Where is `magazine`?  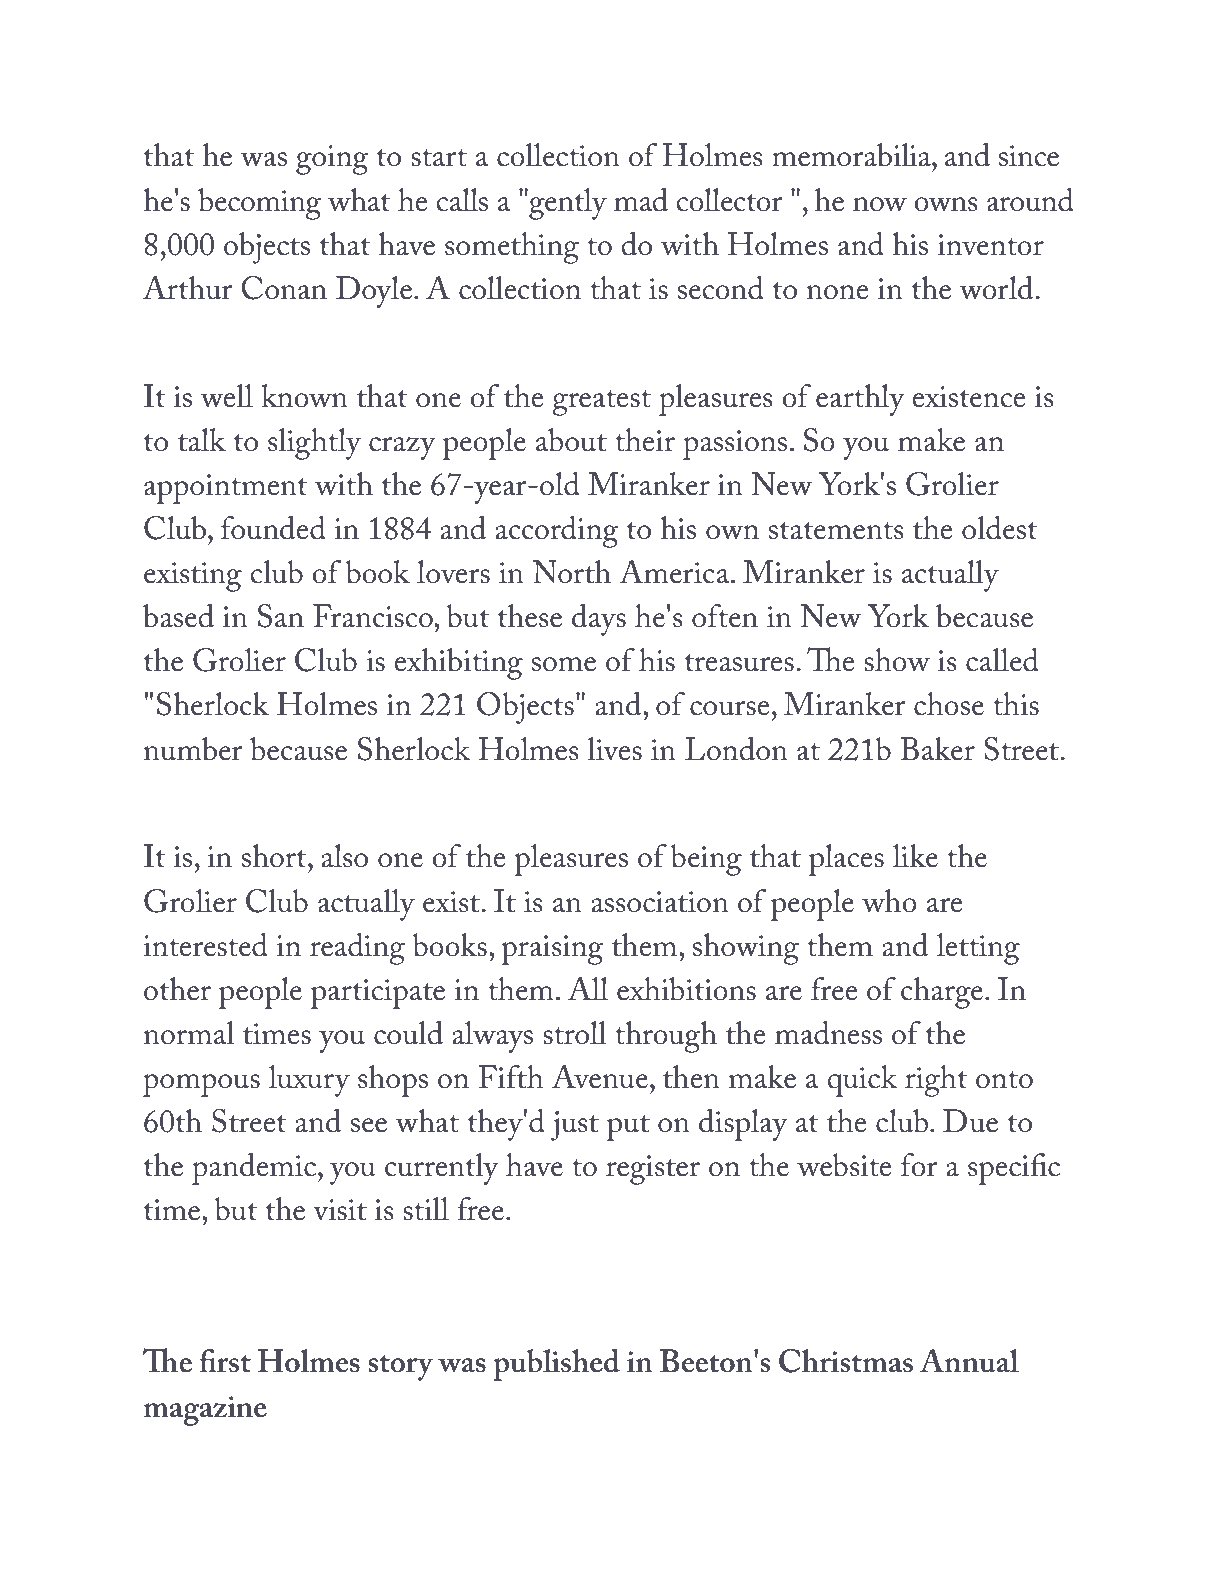
magazine is located at coordinates (205, 1411).
